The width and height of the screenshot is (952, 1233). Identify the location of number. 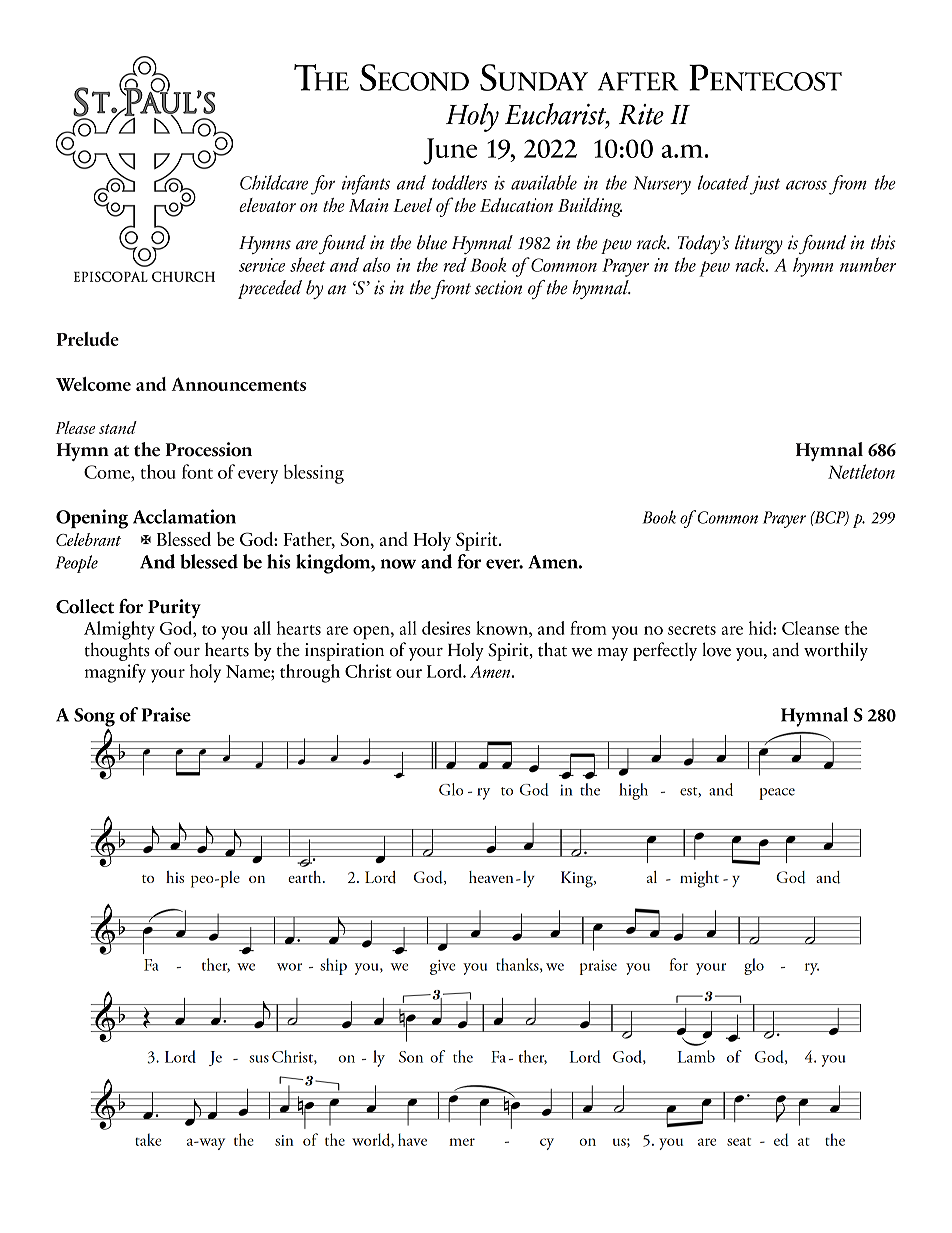
(868, 264).
